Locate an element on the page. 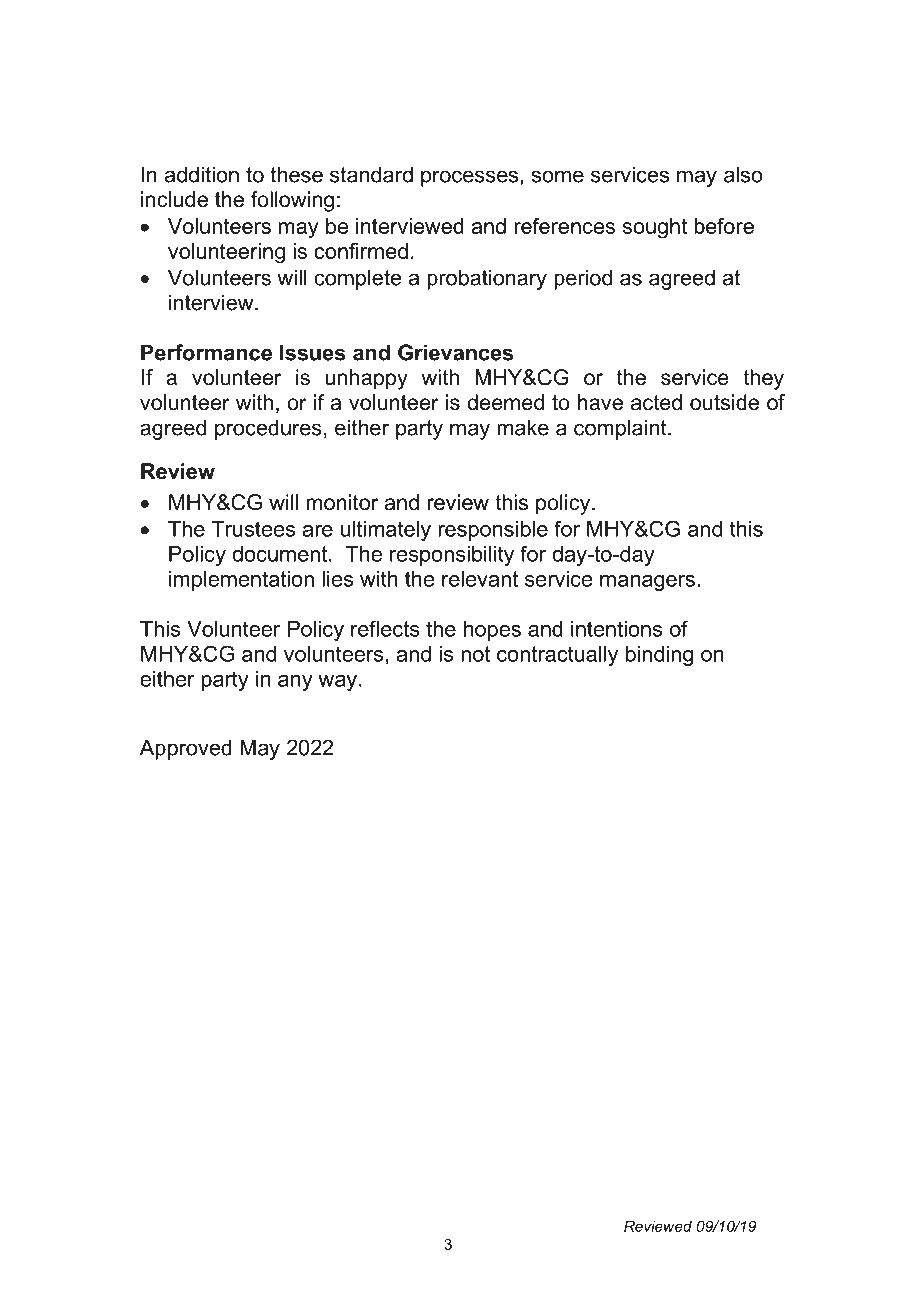 The height and width of the document is (1308, 924). outside is located at coordinates (724, 402).
